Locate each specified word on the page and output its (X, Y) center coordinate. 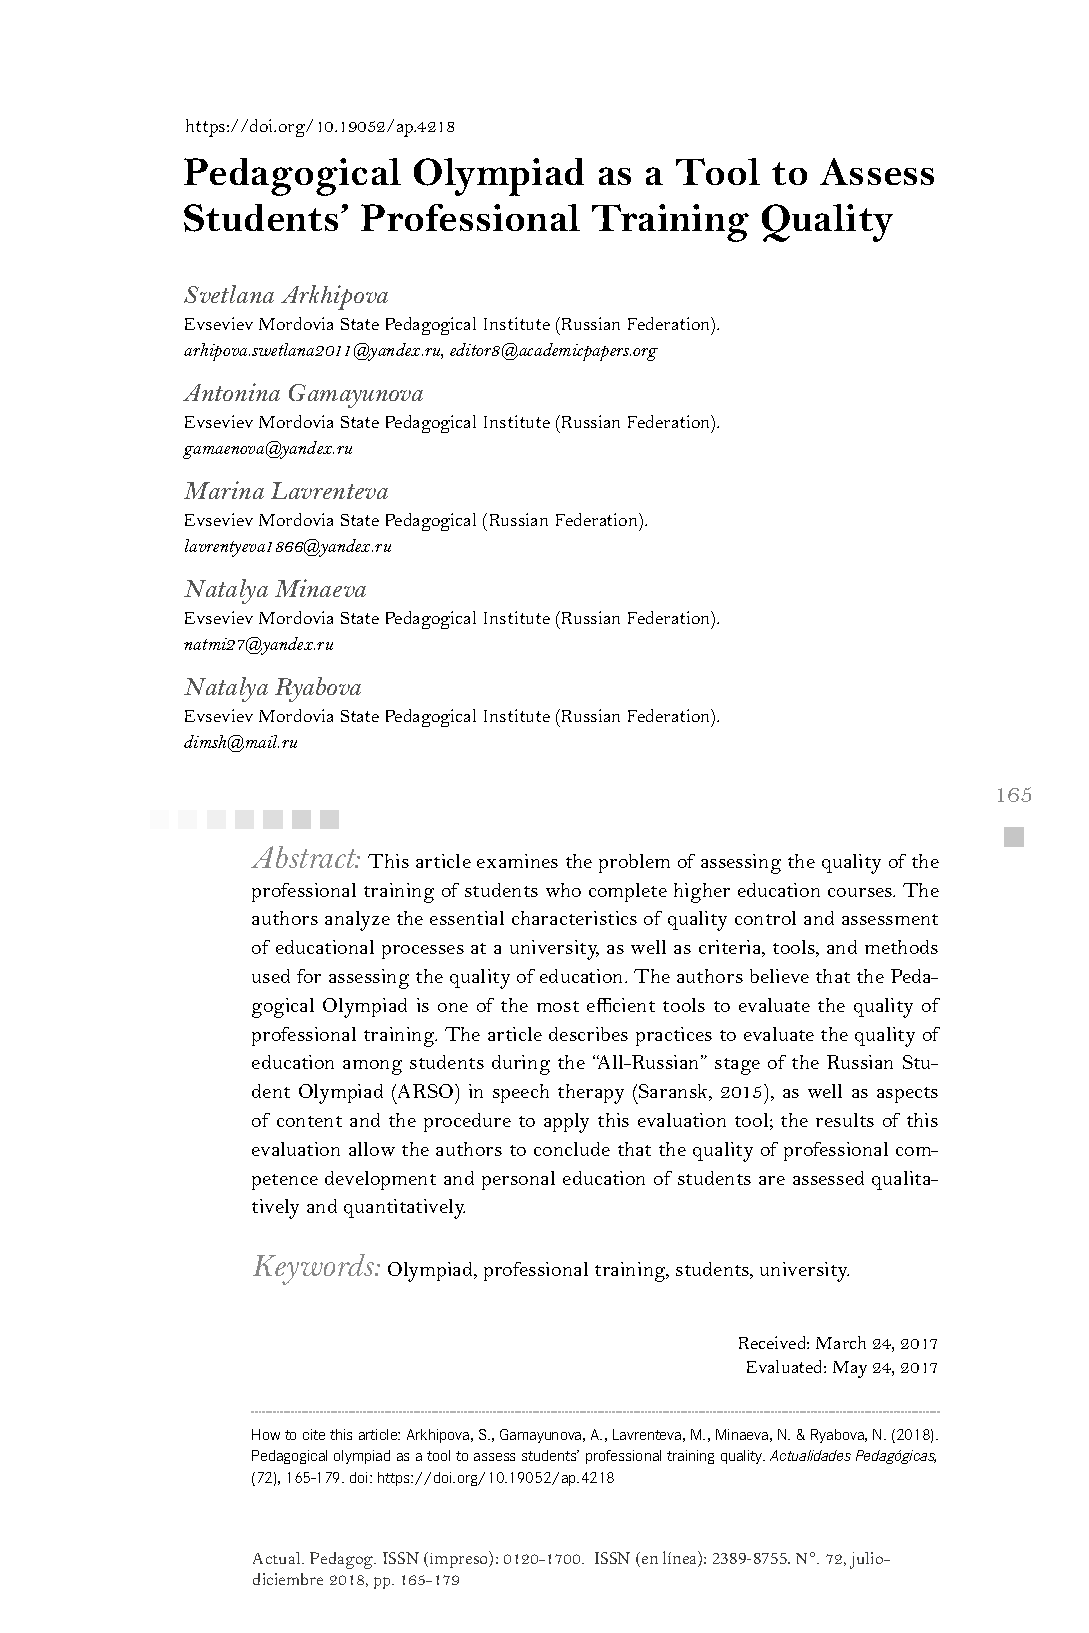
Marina (224, 490)
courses (861, 892)
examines (517, 861)
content (309, 1121)
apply (566, 1123)
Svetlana (229, 294)
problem (634, 863)
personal (518, 1180)
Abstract (305, 857)
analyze (357, 921)
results (845, 1120)
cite (314, 1434)
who (563, 890)
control (765, 918)
